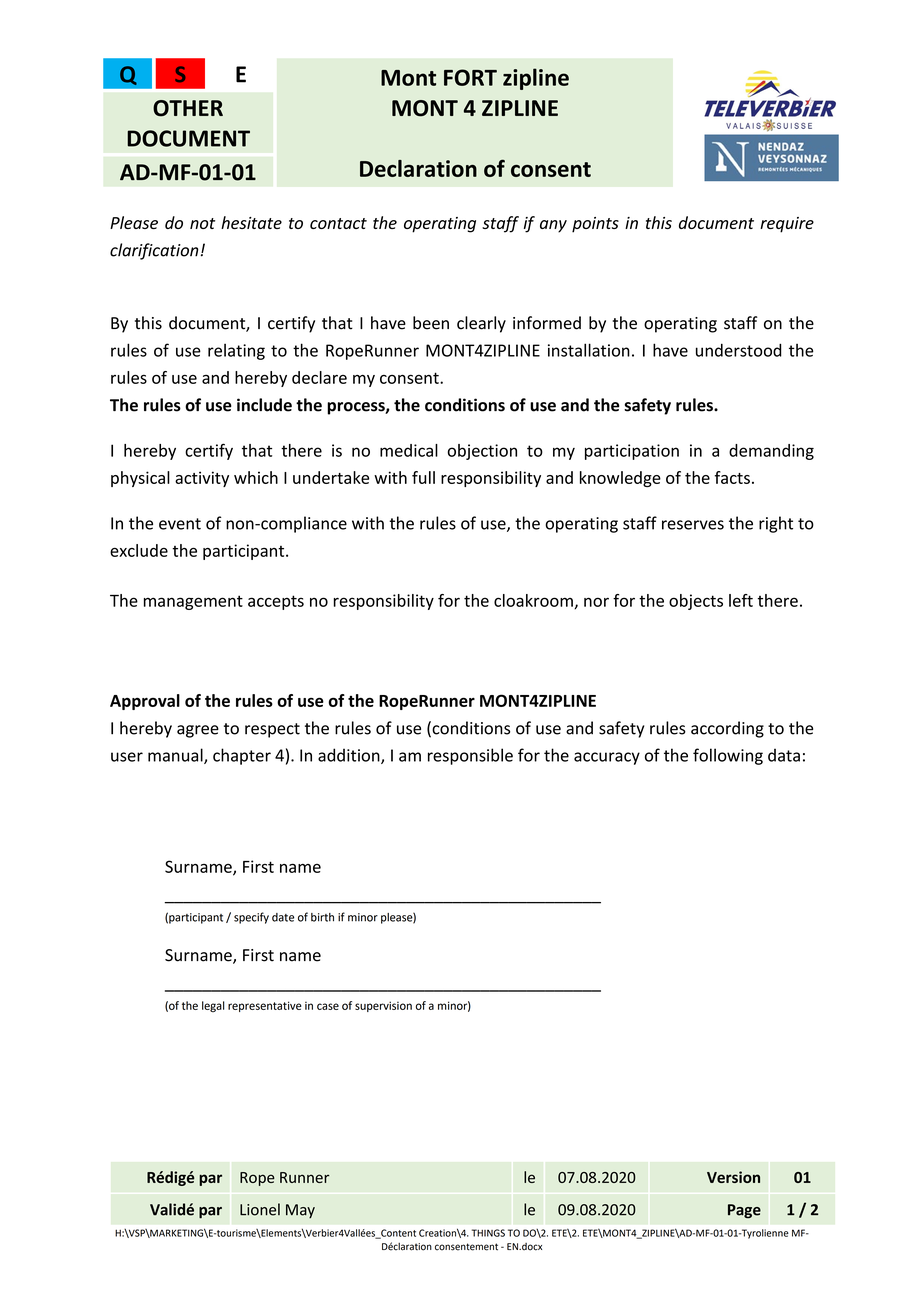 This screenshot has width=924, height=1308. I want to click on specify, so click(251, 918).
